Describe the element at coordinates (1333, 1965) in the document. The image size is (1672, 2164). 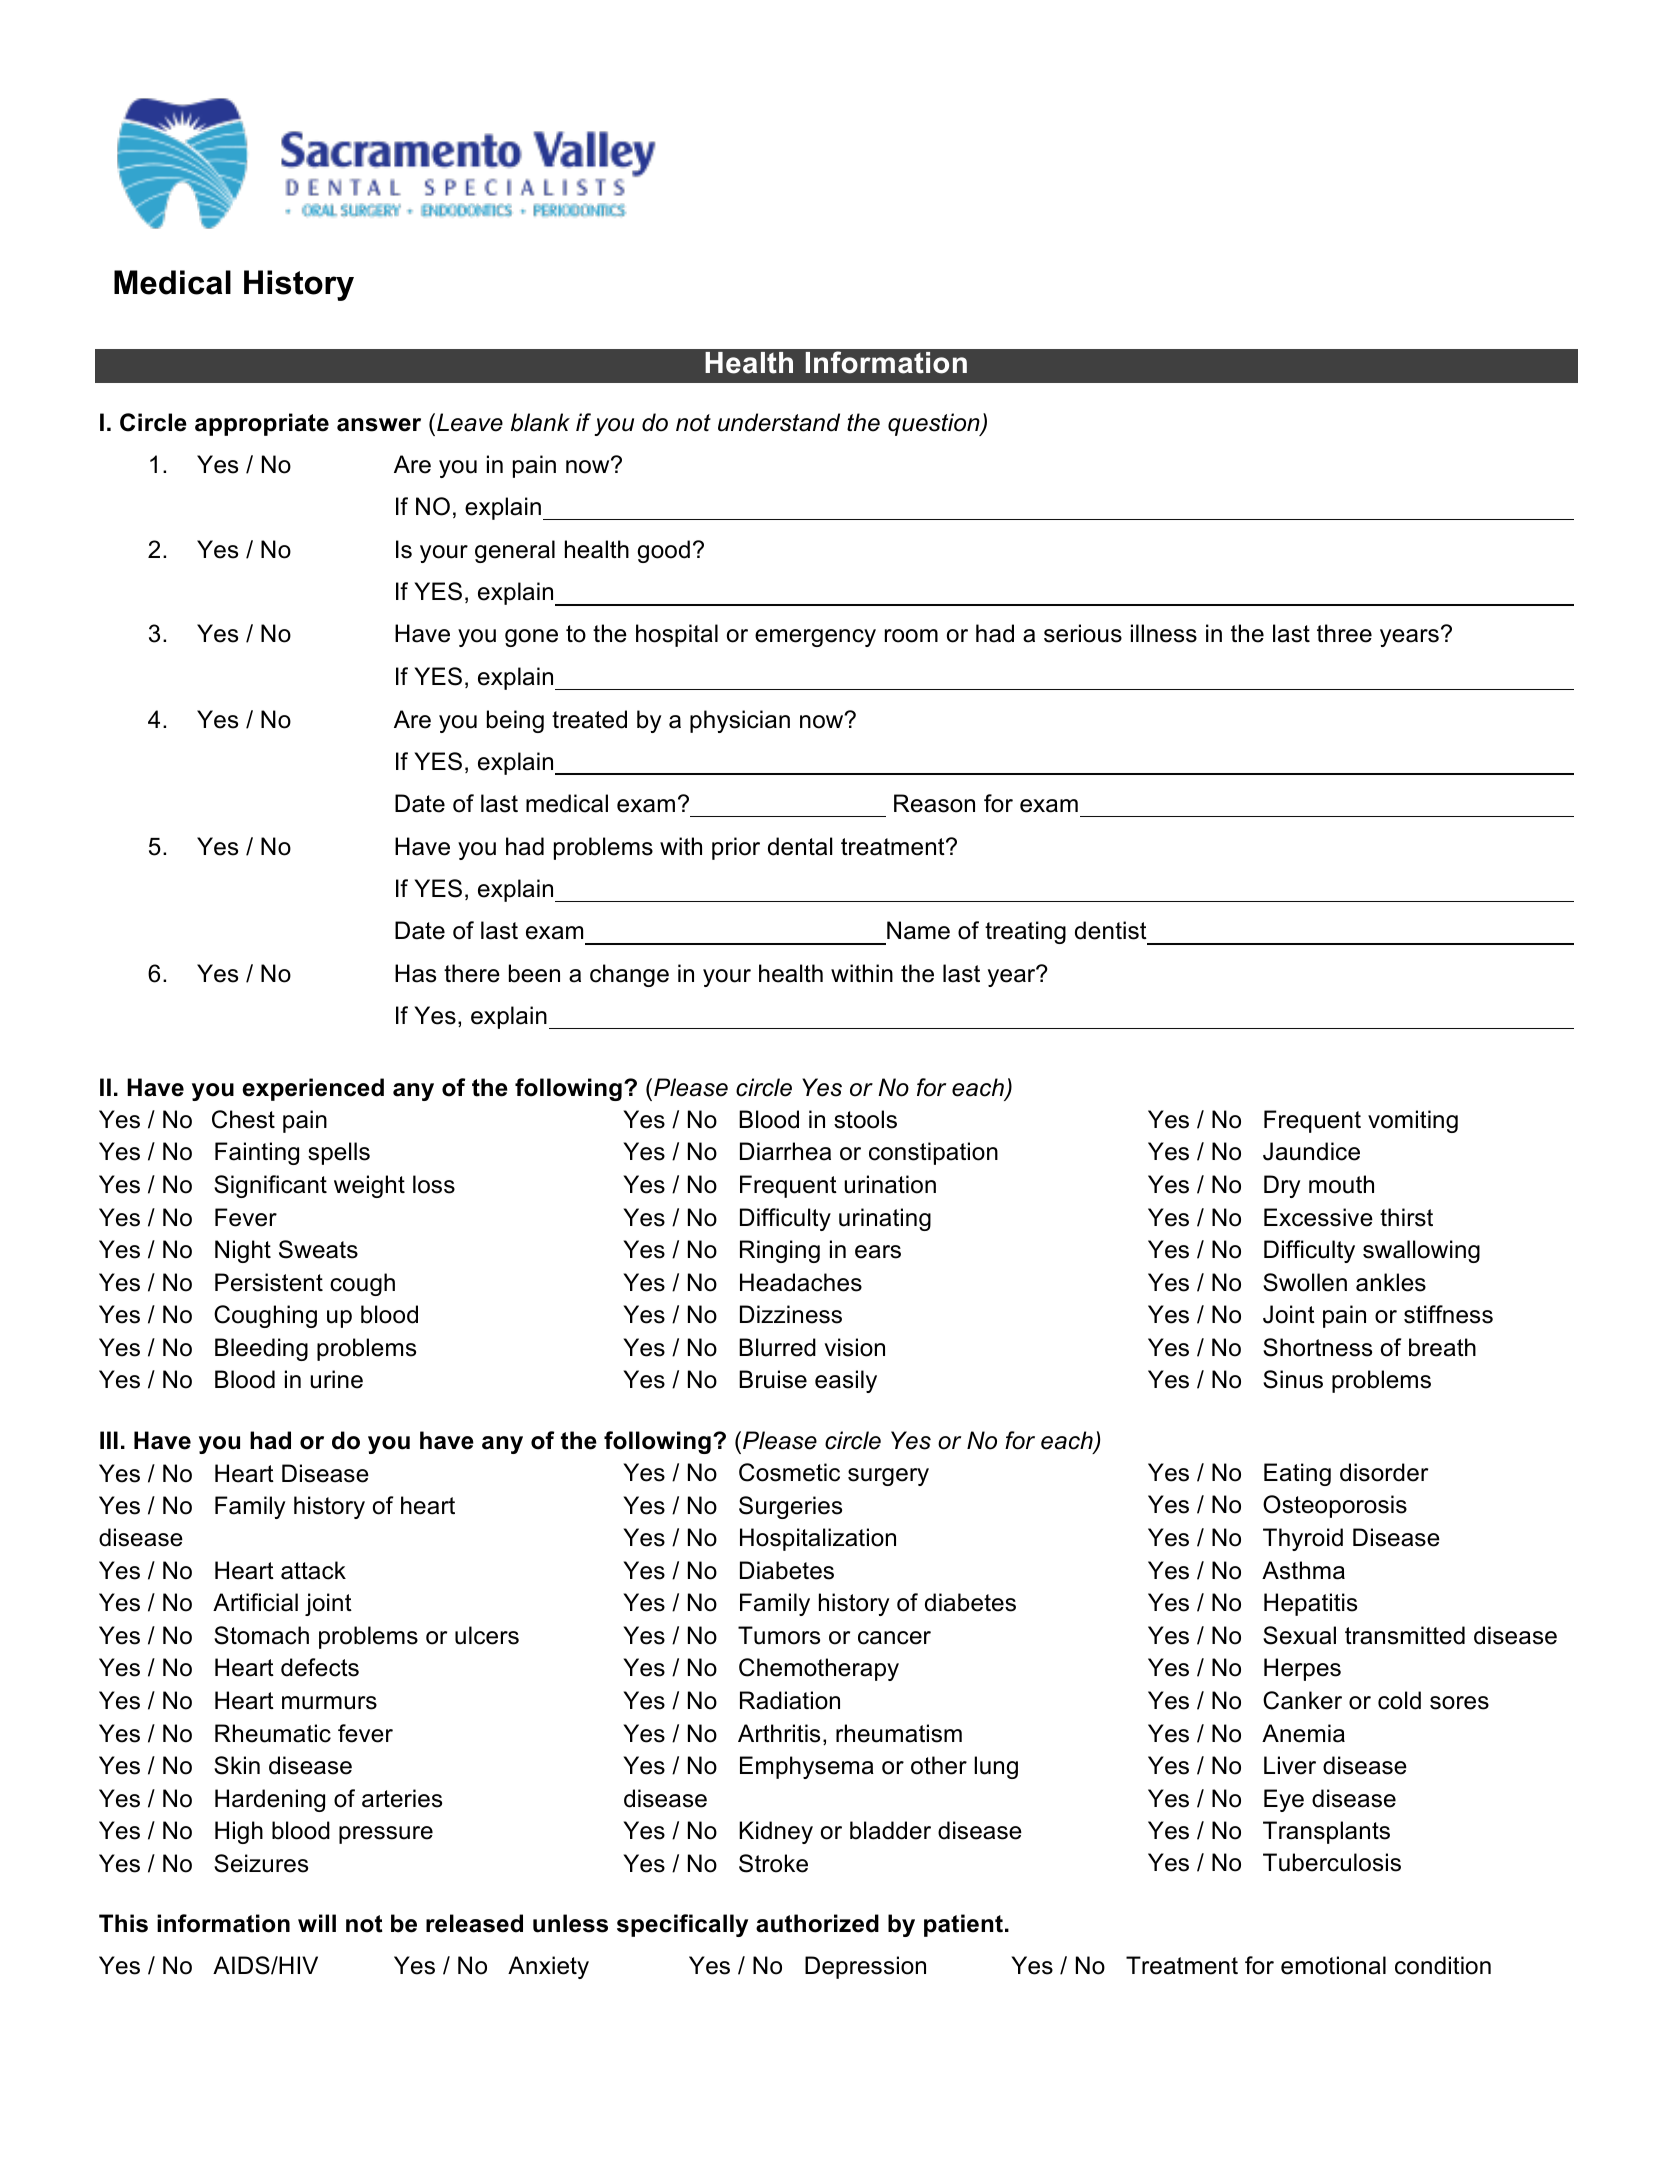
I see `emotional` at that location.
